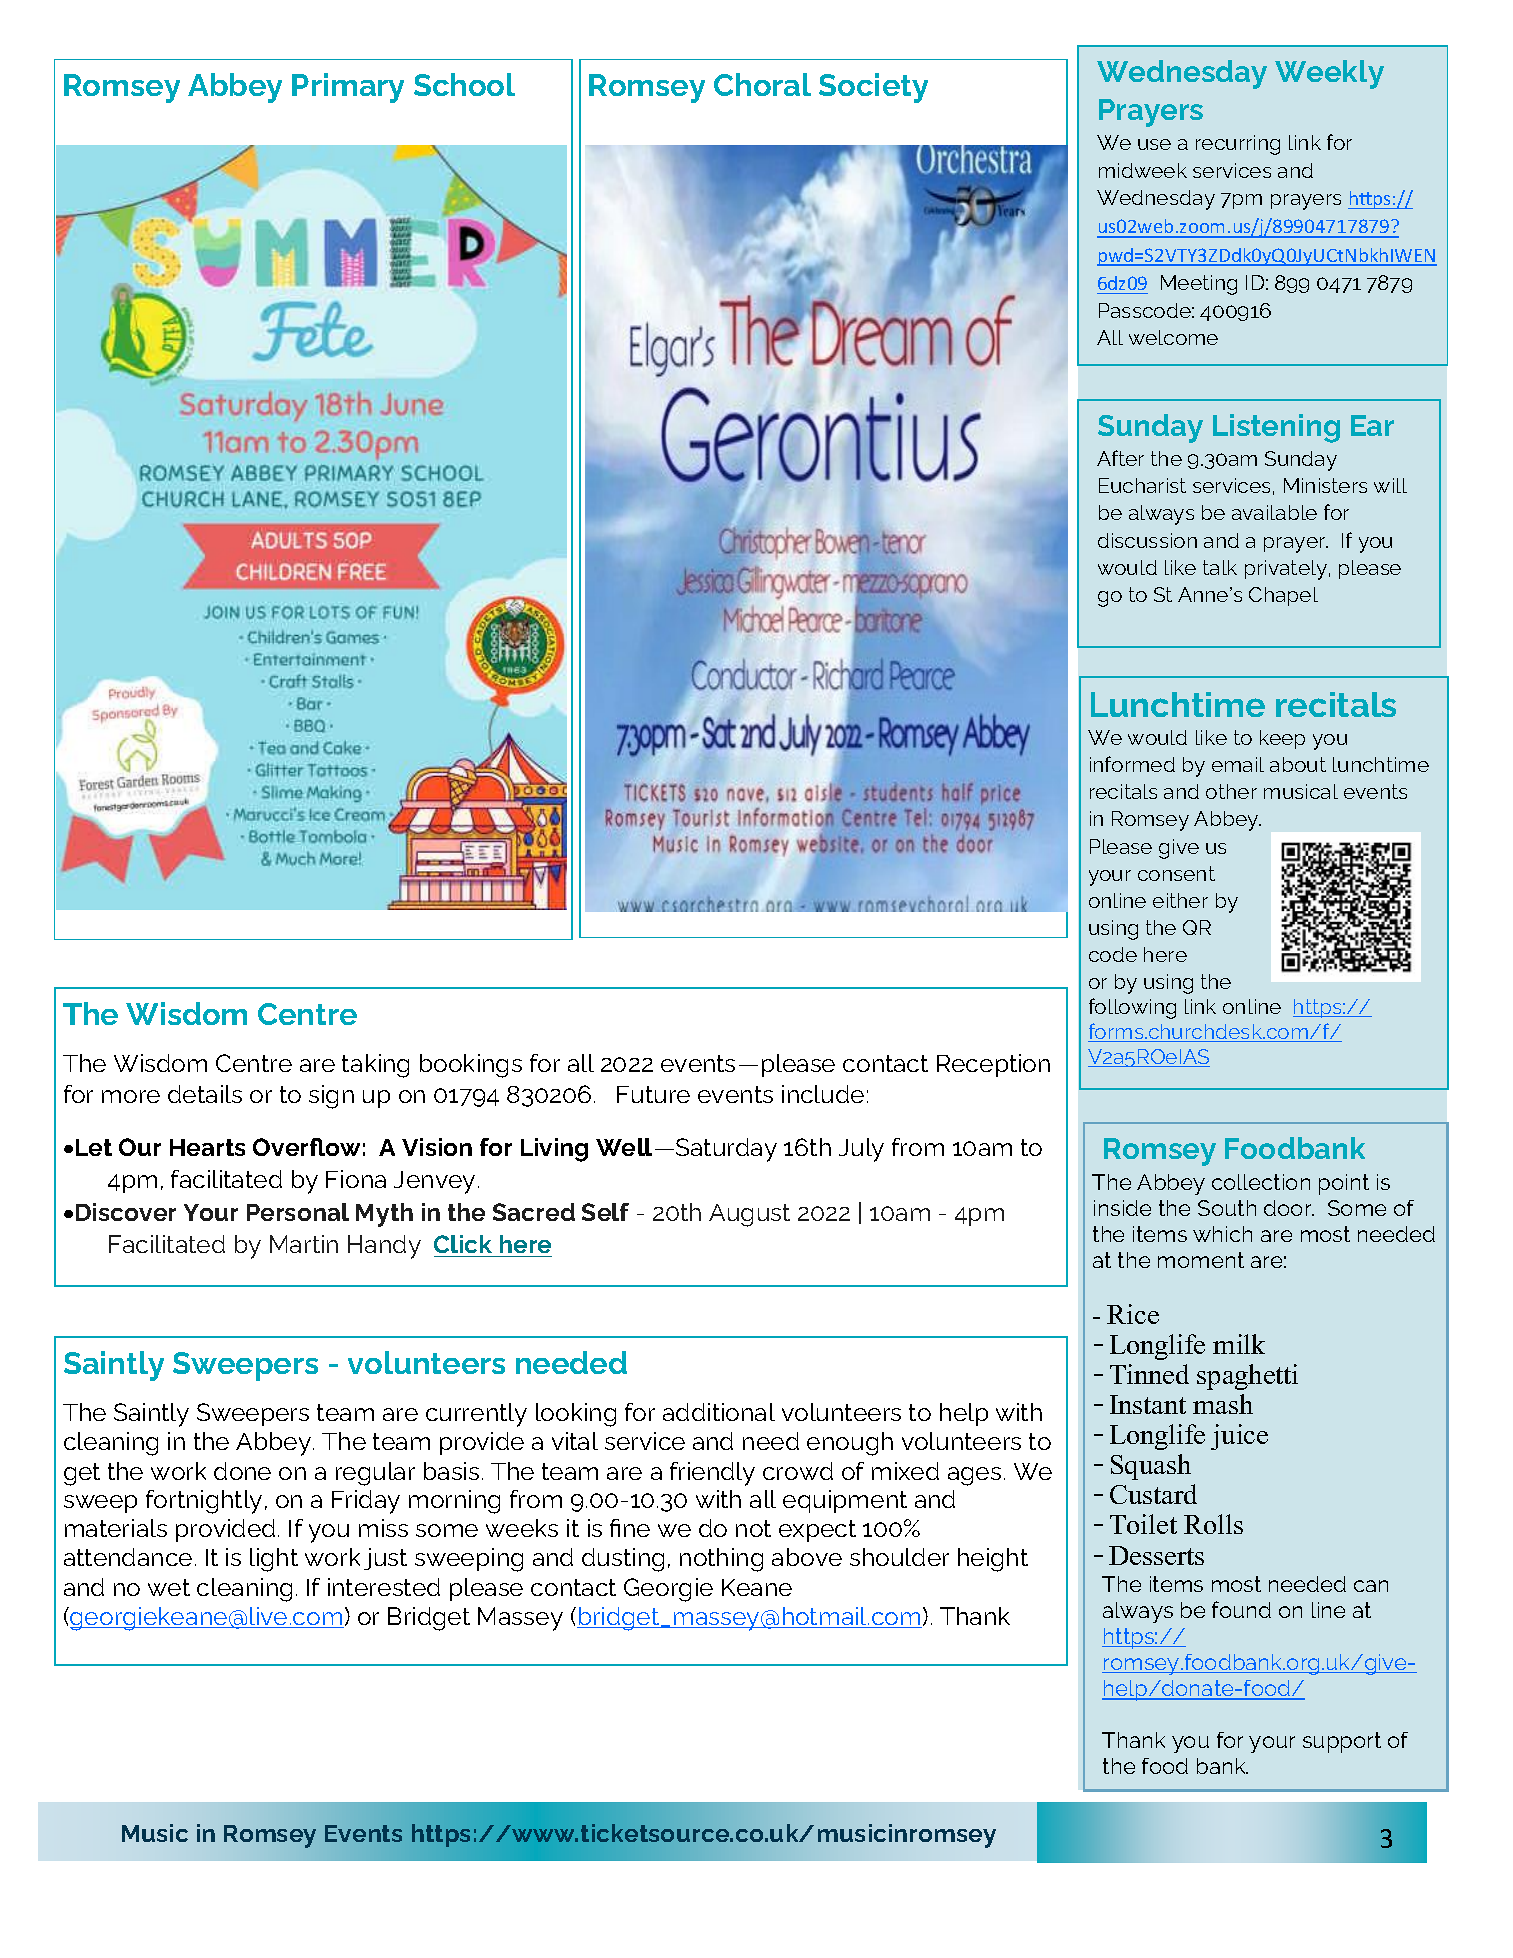 The image size is (1513, 1958). I want to click on recurring, so click(1238, 145).
